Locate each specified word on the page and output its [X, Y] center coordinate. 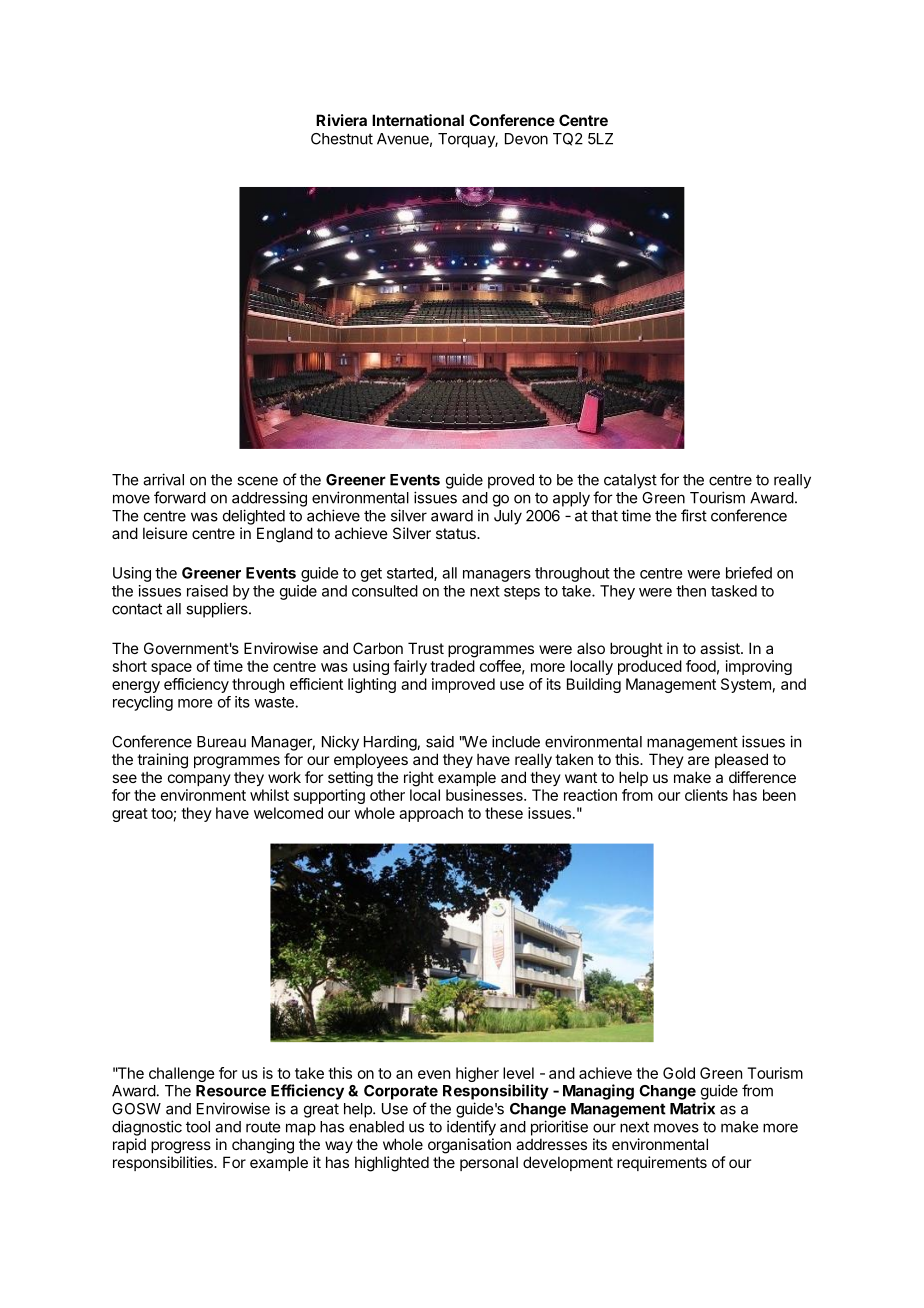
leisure [165, 533]
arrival [163, 479]
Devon [526, 139]
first [694, 515]
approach [431, 814]
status [457, 533]
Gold [679, 1073]
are [699, 760]
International [418, 120]
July [508, 517]
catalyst [630, 481]
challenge [182, 1074]
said [440, 741]
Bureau [221, 742]
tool [198, 1127]
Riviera [341, 120]
